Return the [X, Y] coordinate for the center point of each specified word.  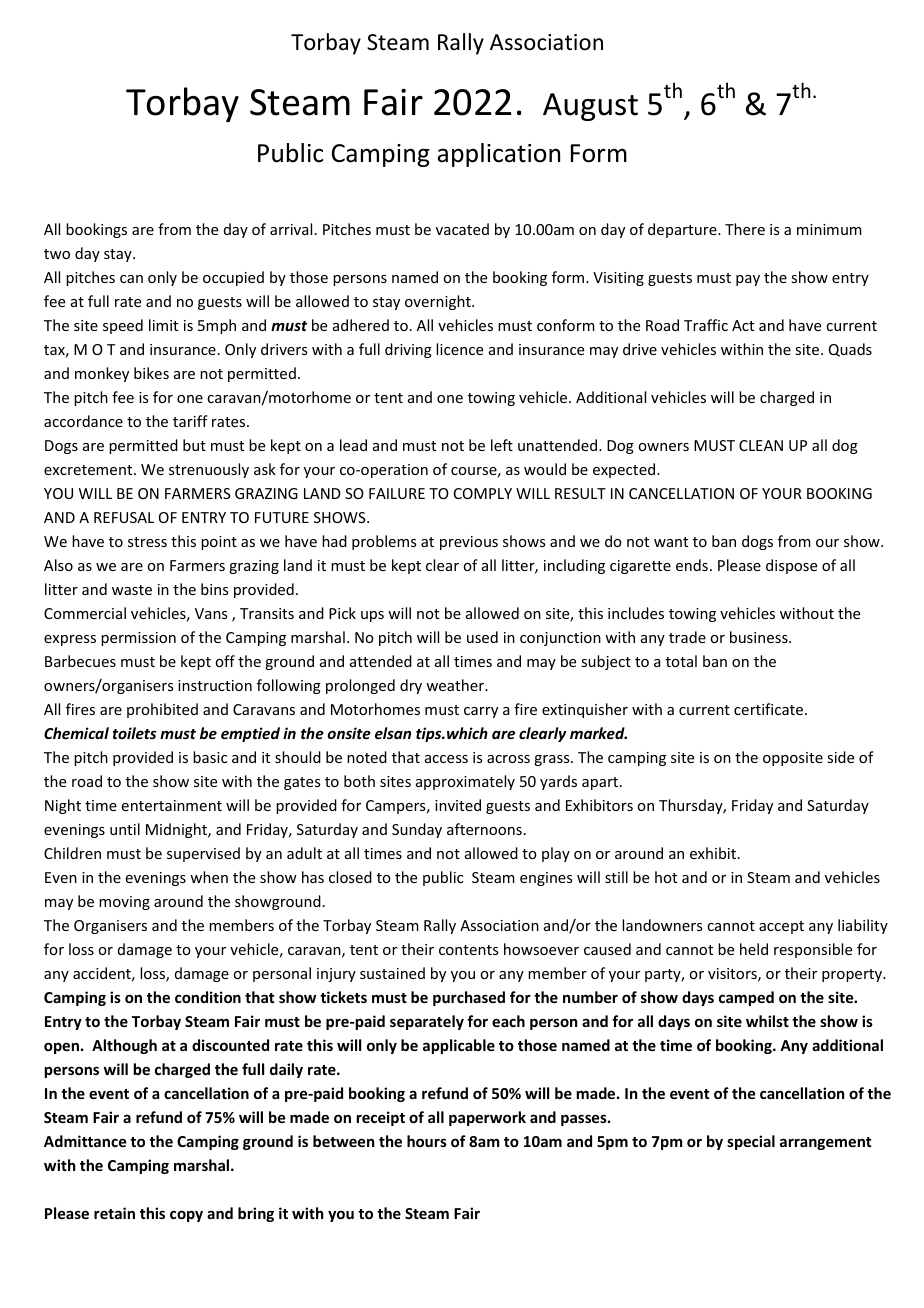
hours [427, 1141]
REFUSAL [124, 517]
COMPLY [483, 493]
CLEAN [761, 445]
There [745, 229]
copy [186, 1216]
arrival [291, 229]
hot [666, 877]
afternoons [484, 829]
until [125, 829]
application [498, 155]
